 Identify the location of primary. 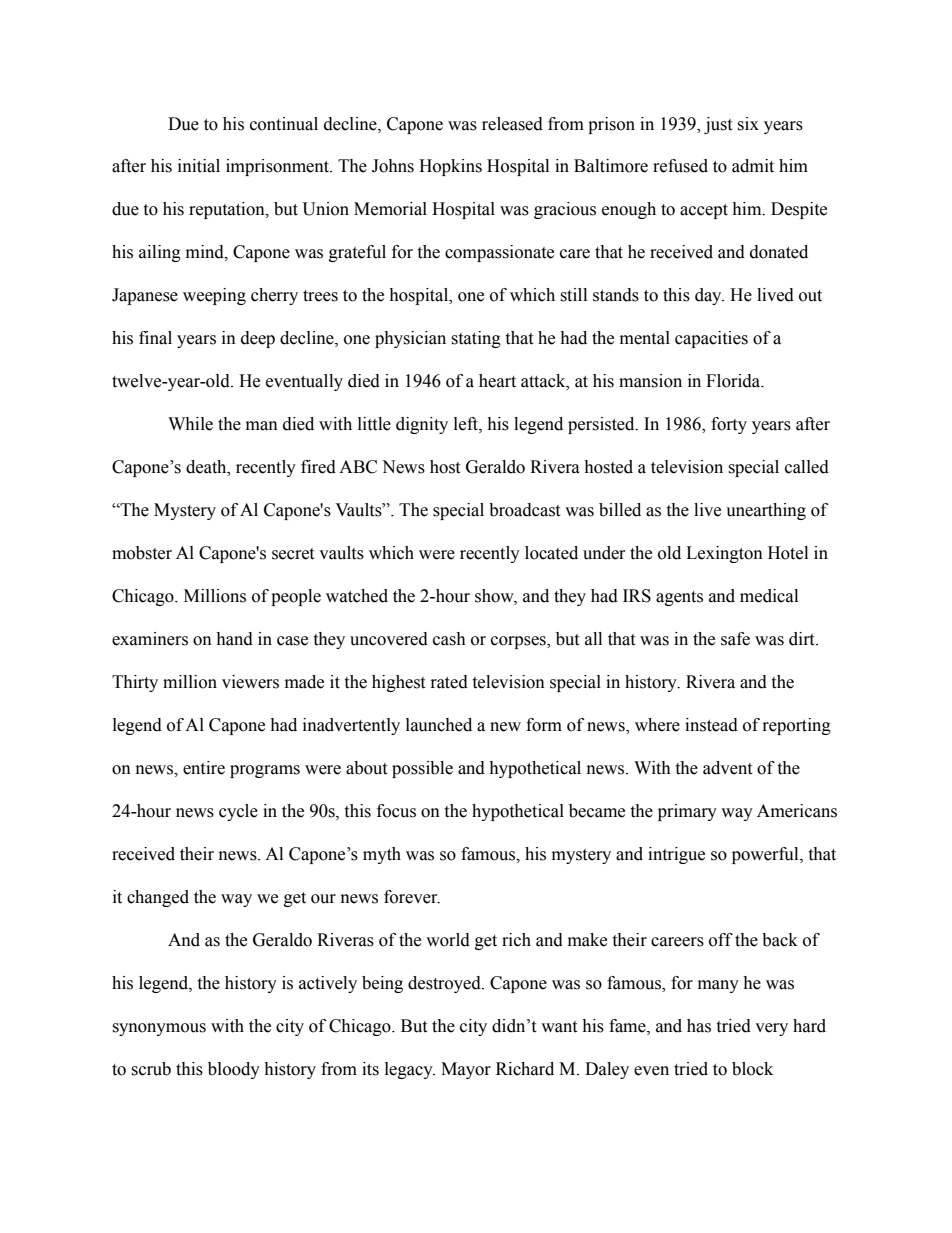
(687, 812).
